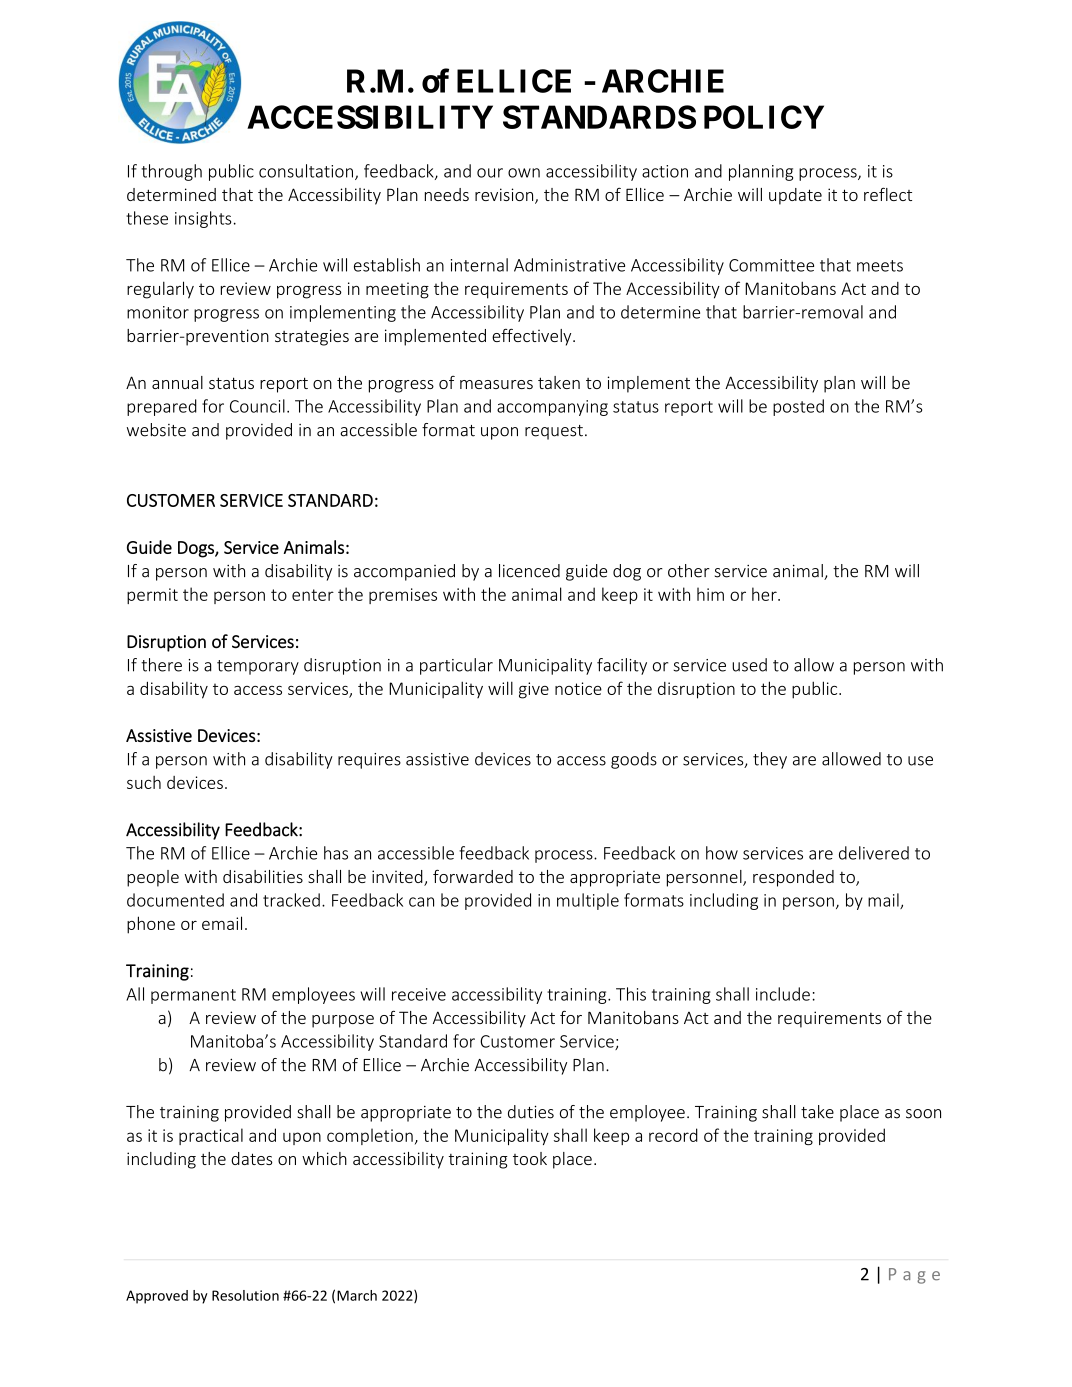  I want to click on took, so click(530, 1158).
